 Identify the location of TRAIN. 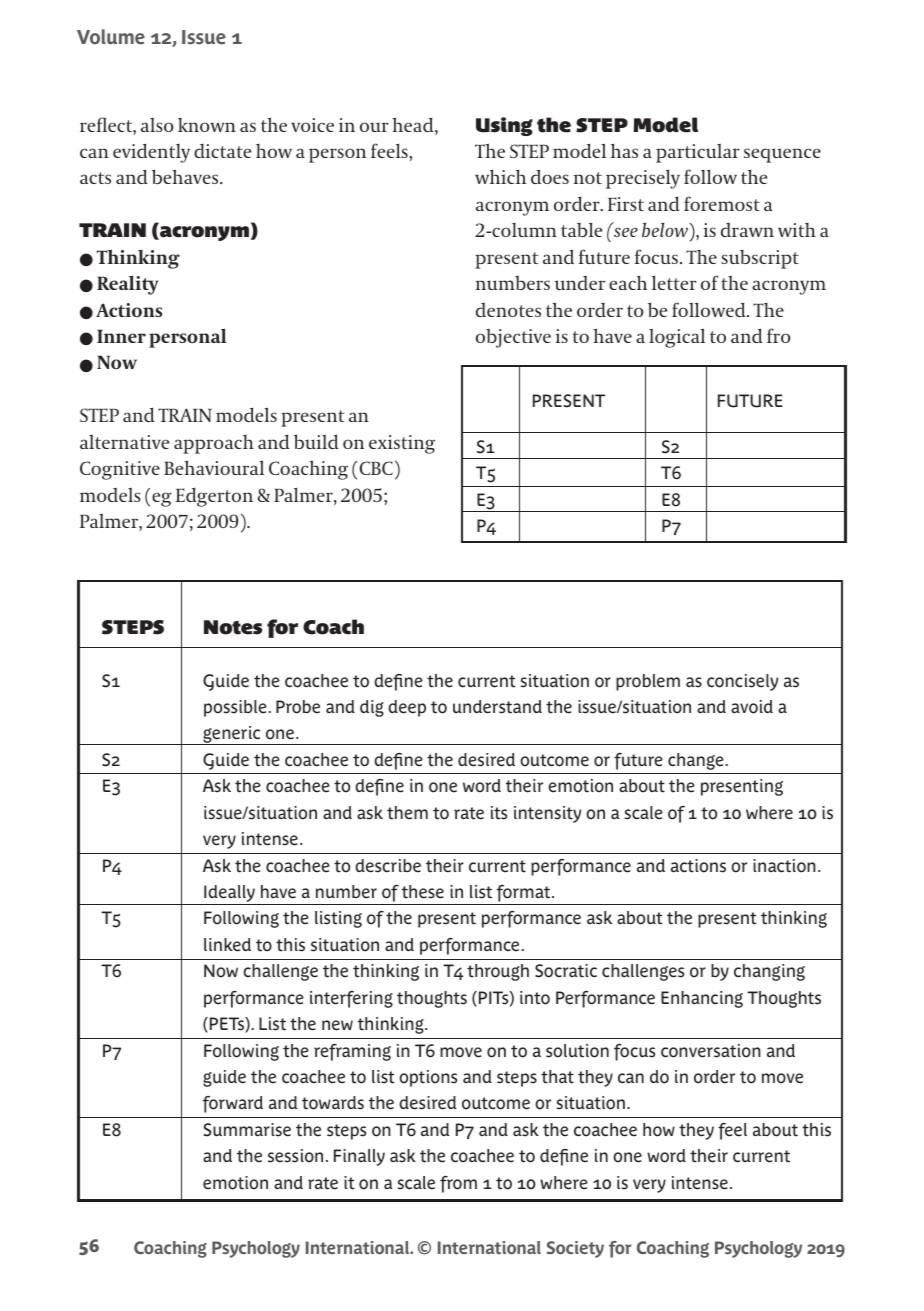
(112, 230).
